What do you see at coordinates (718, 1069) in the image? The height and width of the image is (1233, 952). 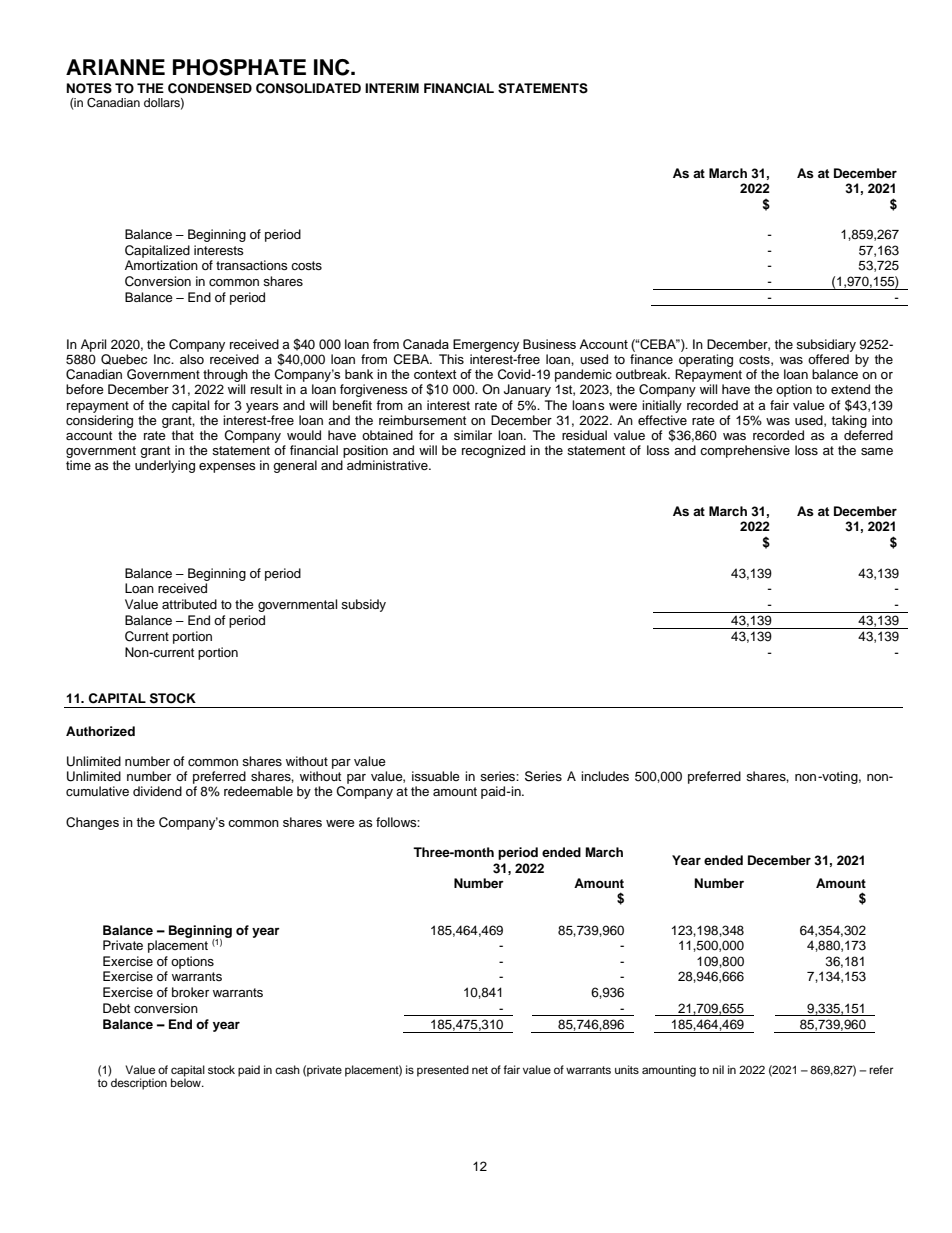 I see `nil` at bounding box center [718, 1069].
